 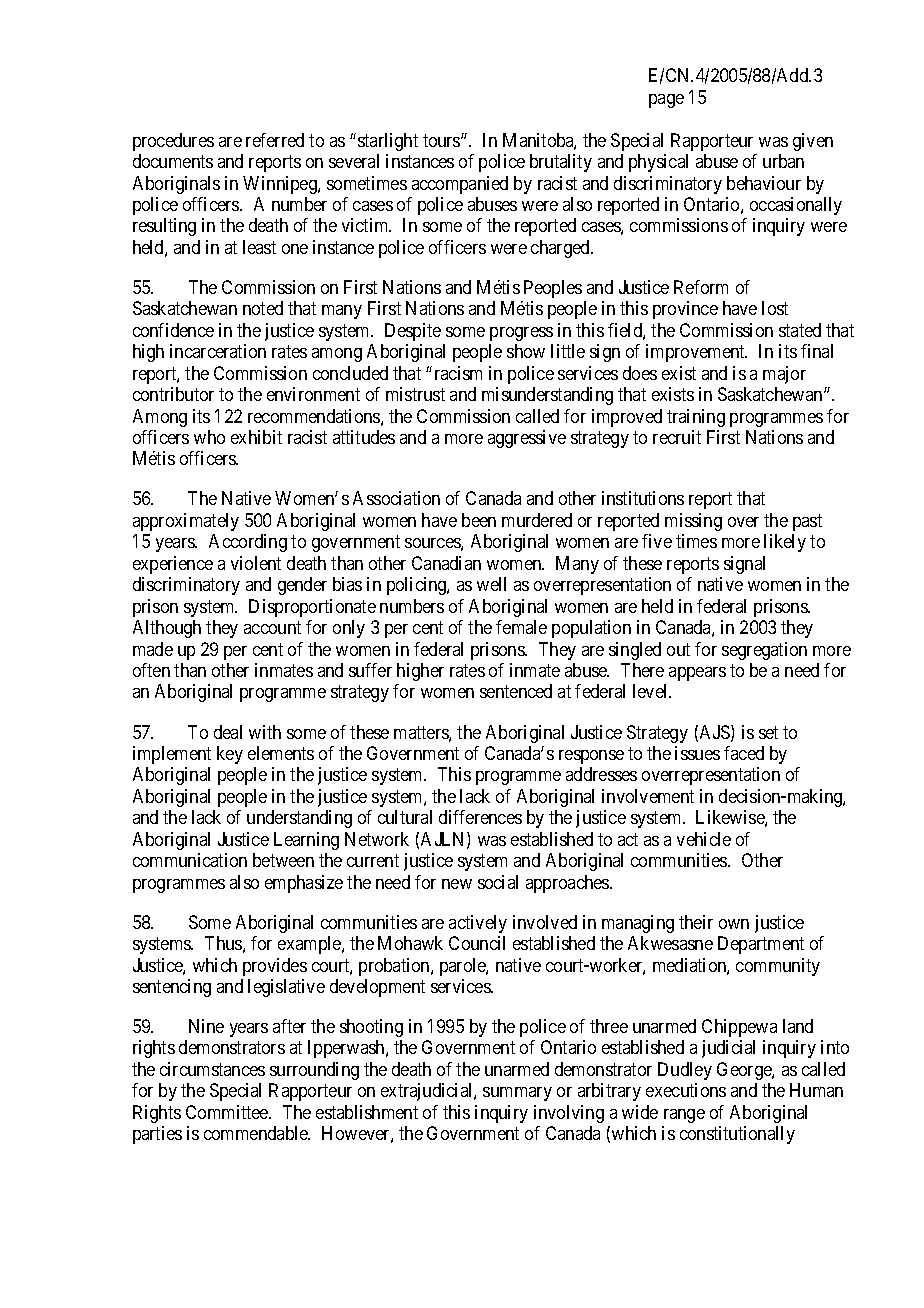 I want to click on Committee, so click(x=228, y=1112).
